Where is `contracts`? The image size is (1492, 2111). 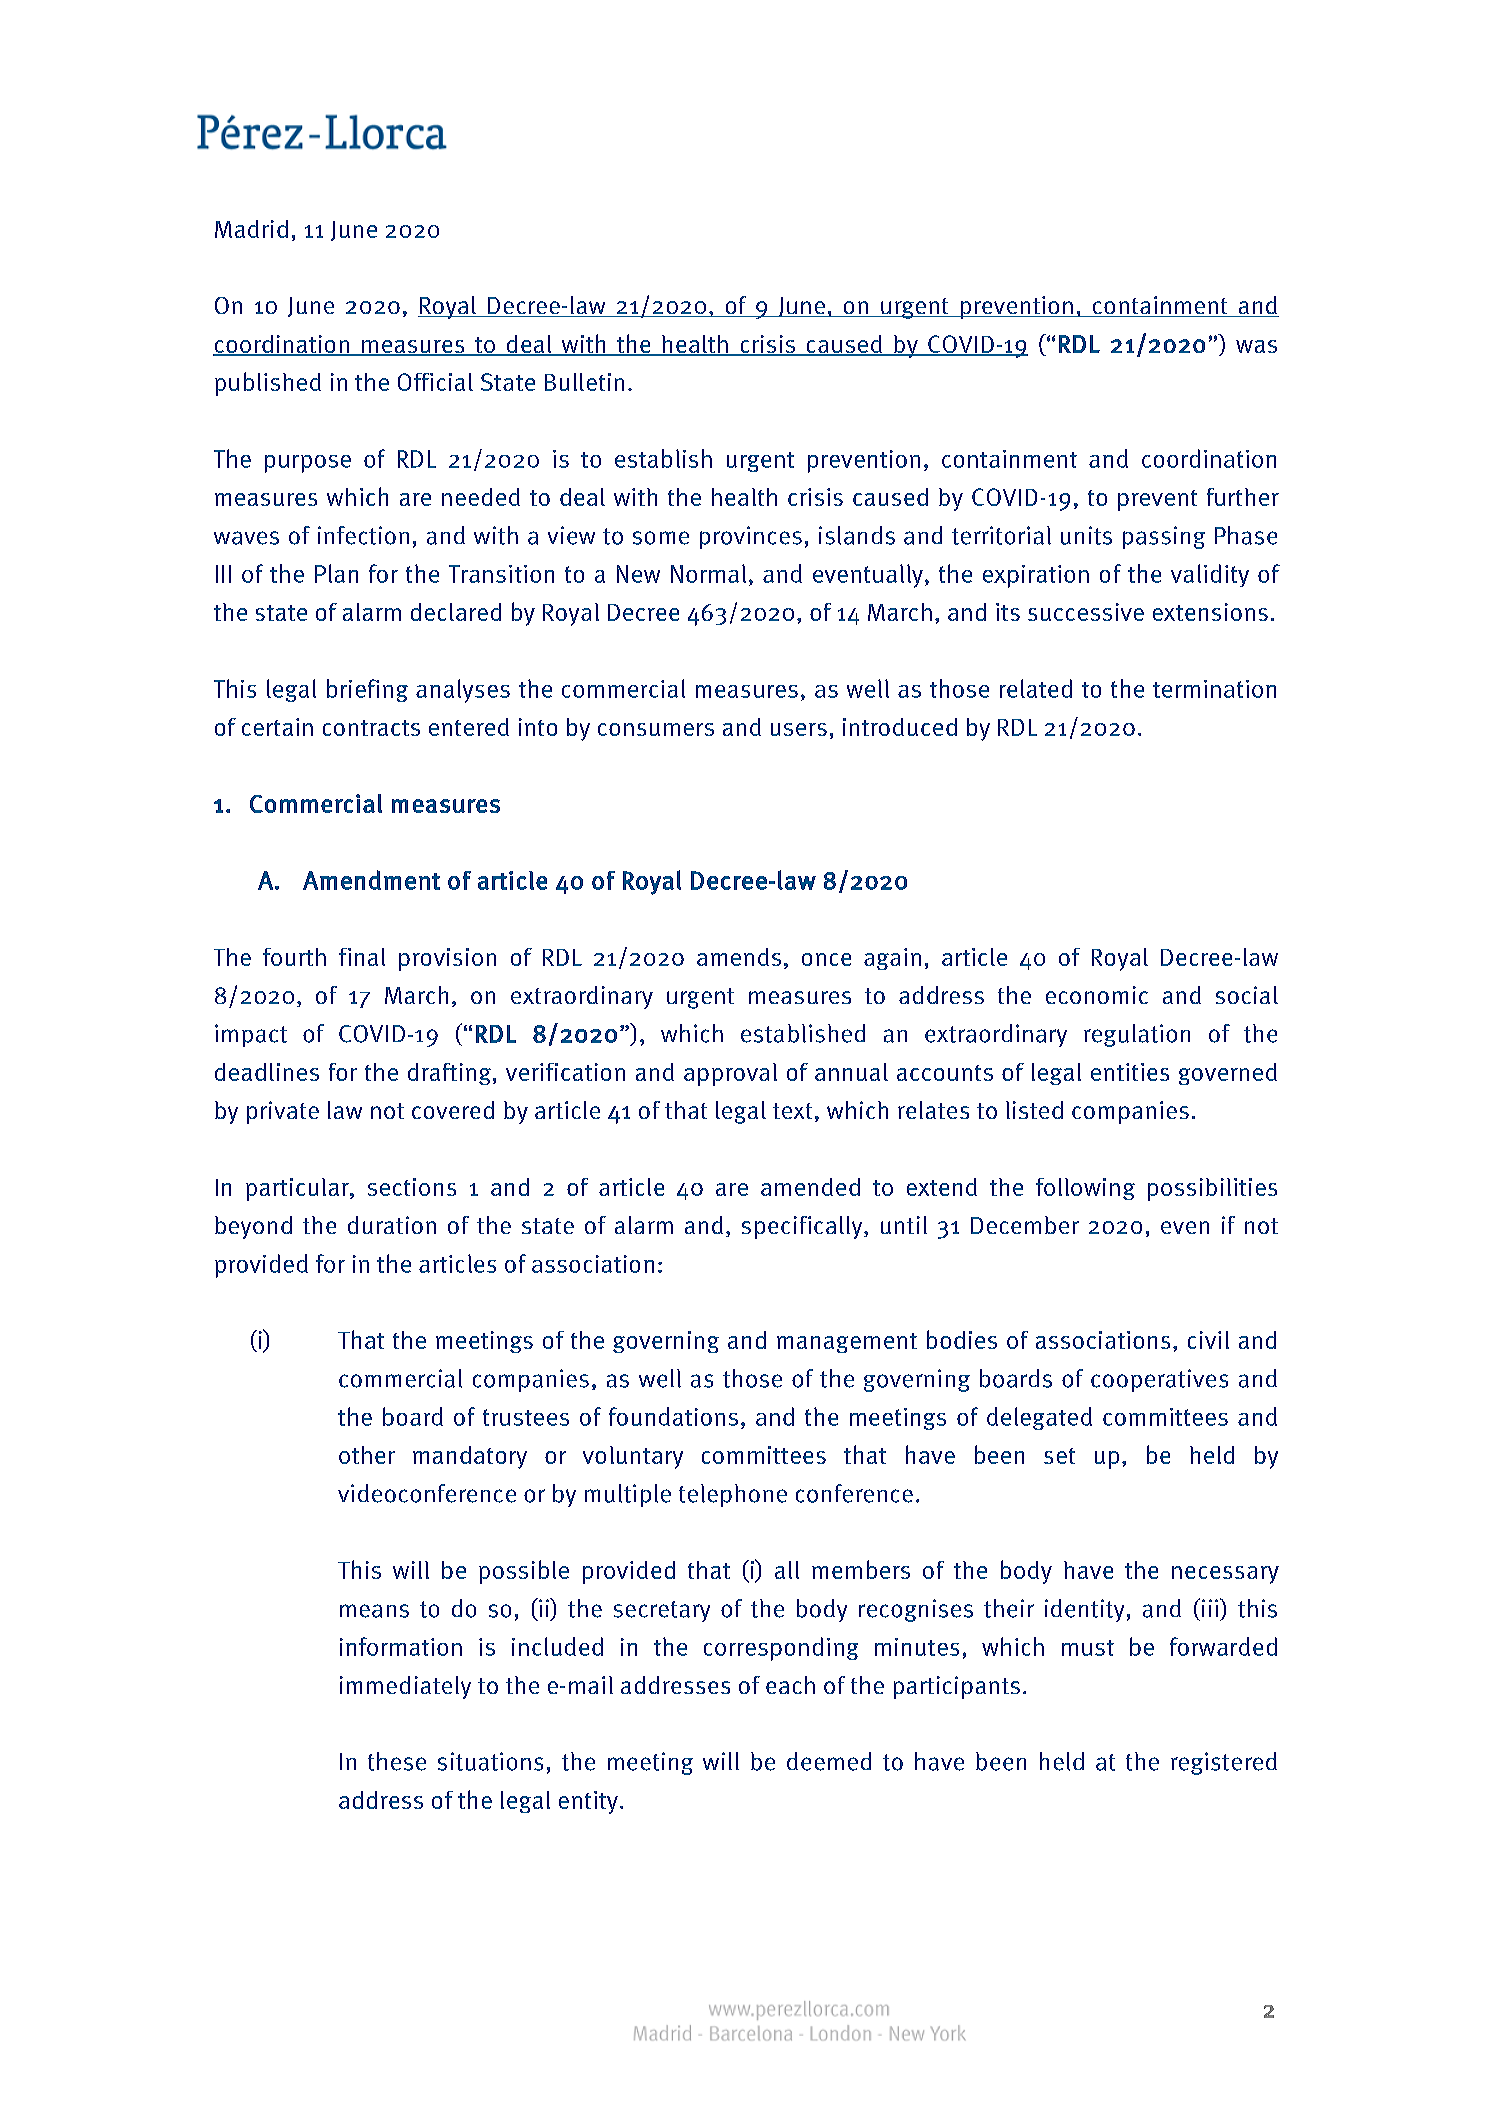
contracts is located at coordinates (371, 728).
